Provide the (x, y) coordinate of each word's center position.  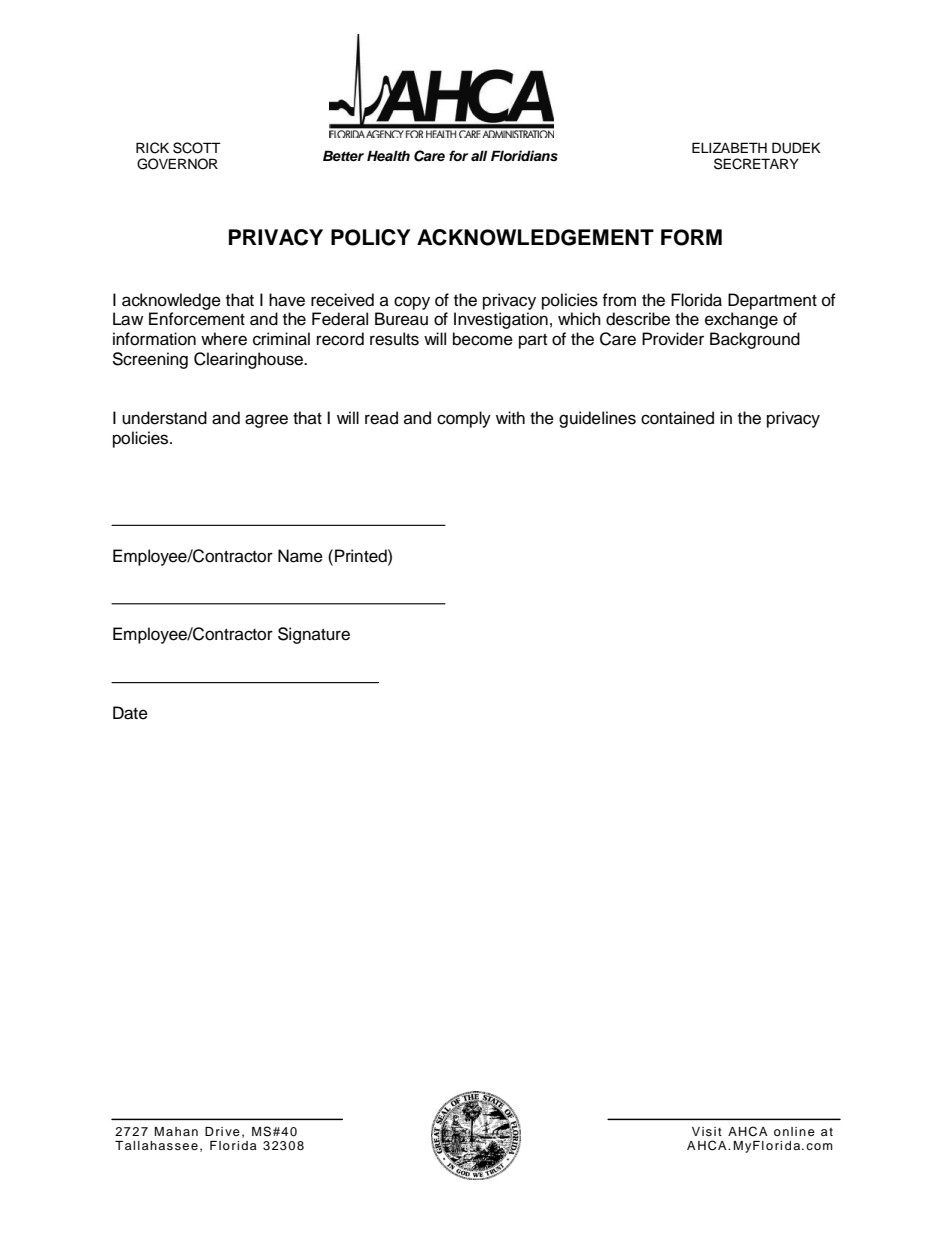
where (224, 339)
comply (464, 419)
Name (300, 556)
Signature (314, 635)
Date (130, 713)
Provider (673, 339)
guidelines (597, 419)
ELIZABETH (729, 147)
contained (677, 418)
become (483, 339)
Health (388, 155)
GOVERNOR (177, 164)
